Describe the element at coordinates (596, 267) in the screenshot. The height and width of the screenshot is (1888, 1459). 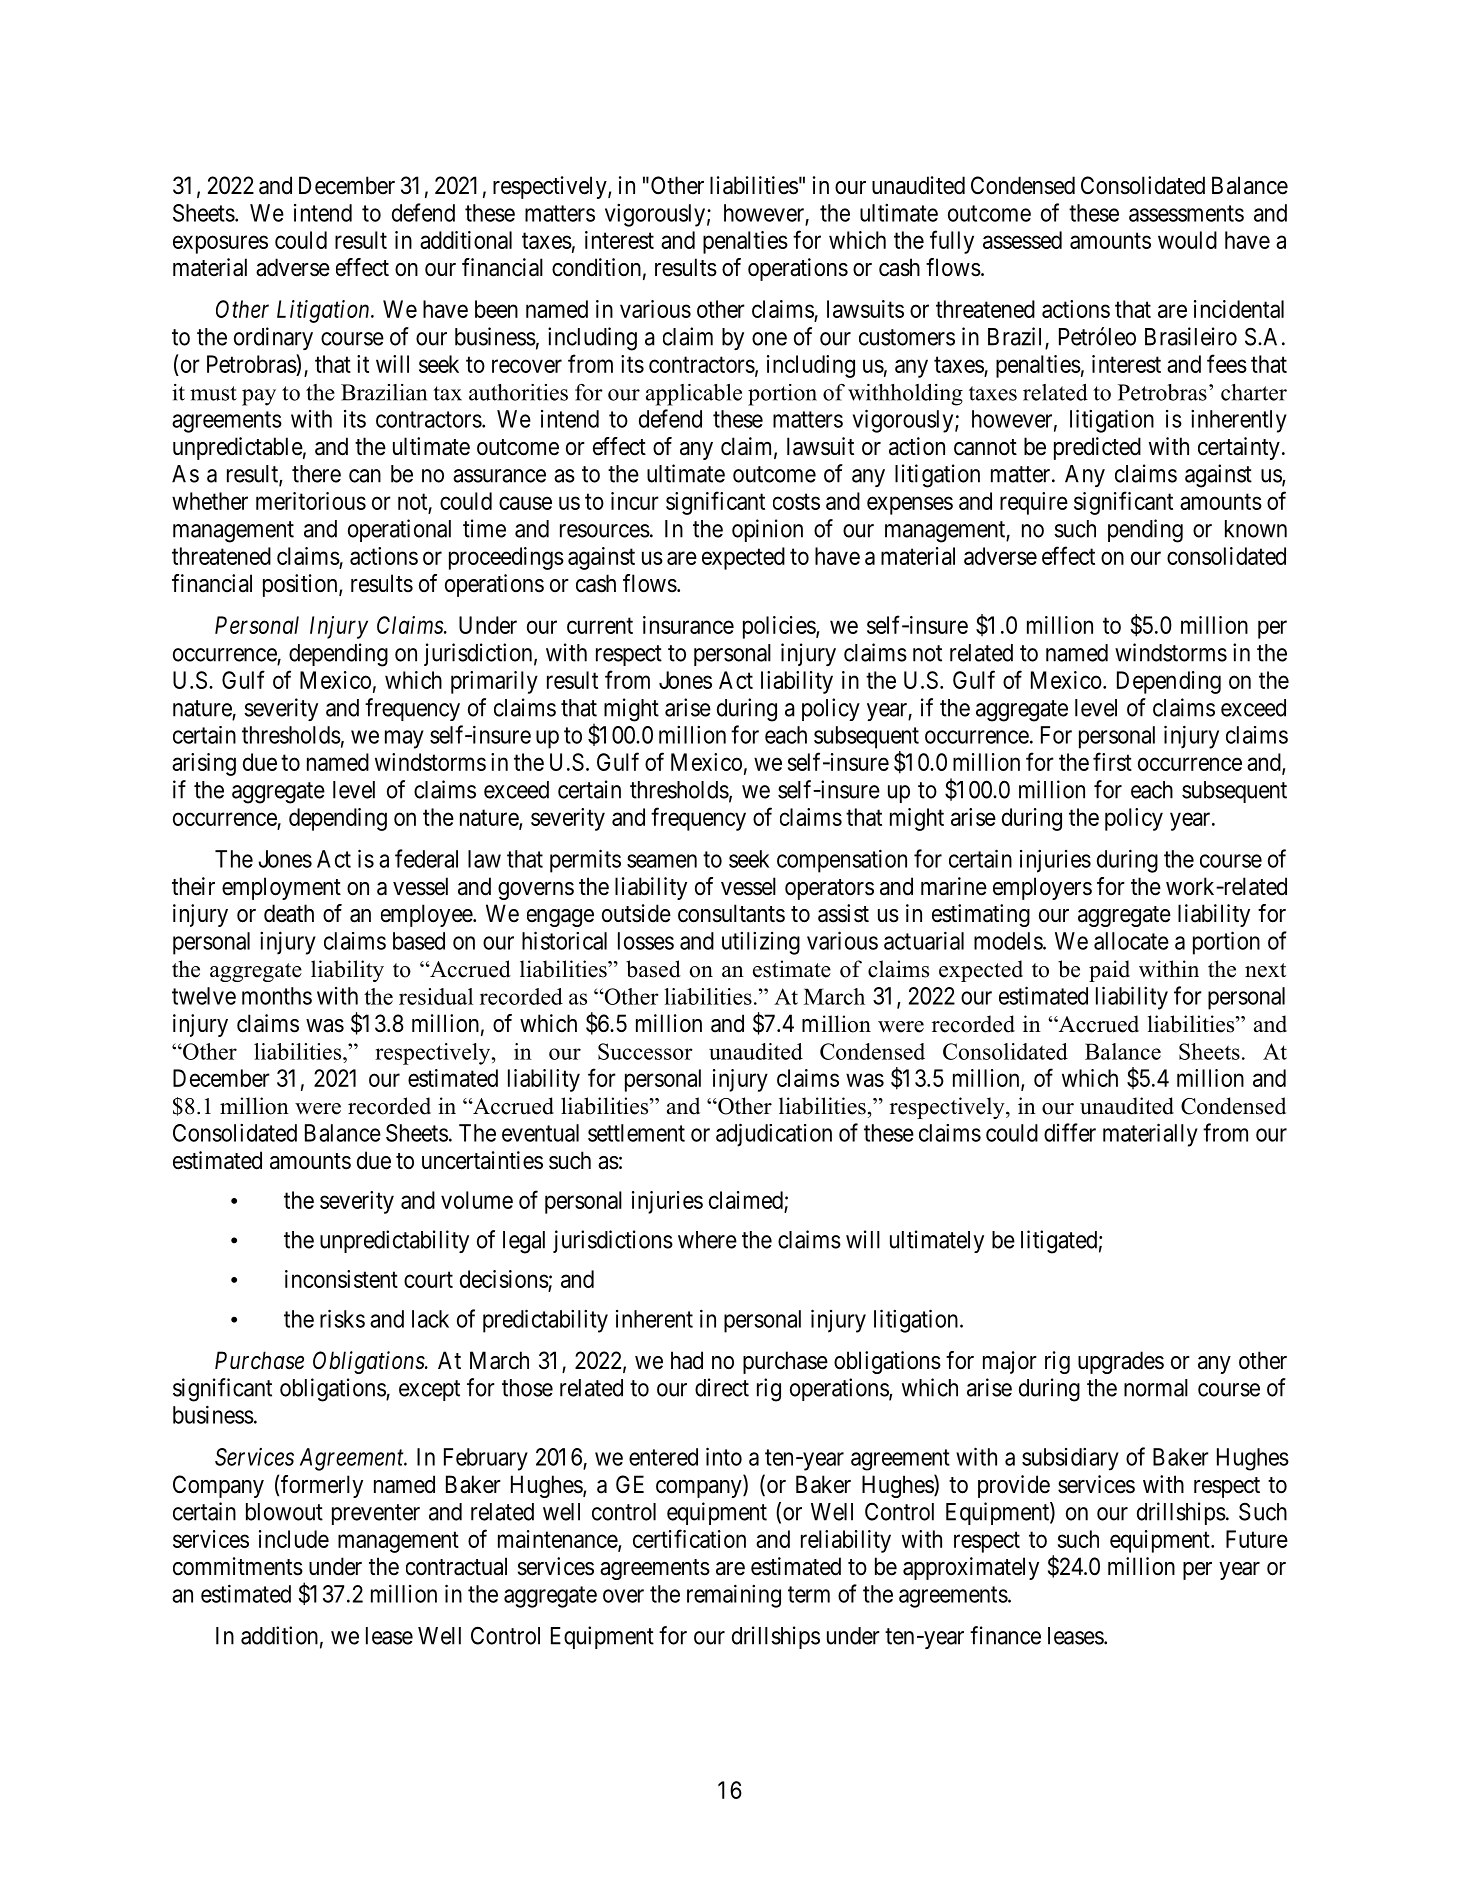
I see `condition` at that location.
